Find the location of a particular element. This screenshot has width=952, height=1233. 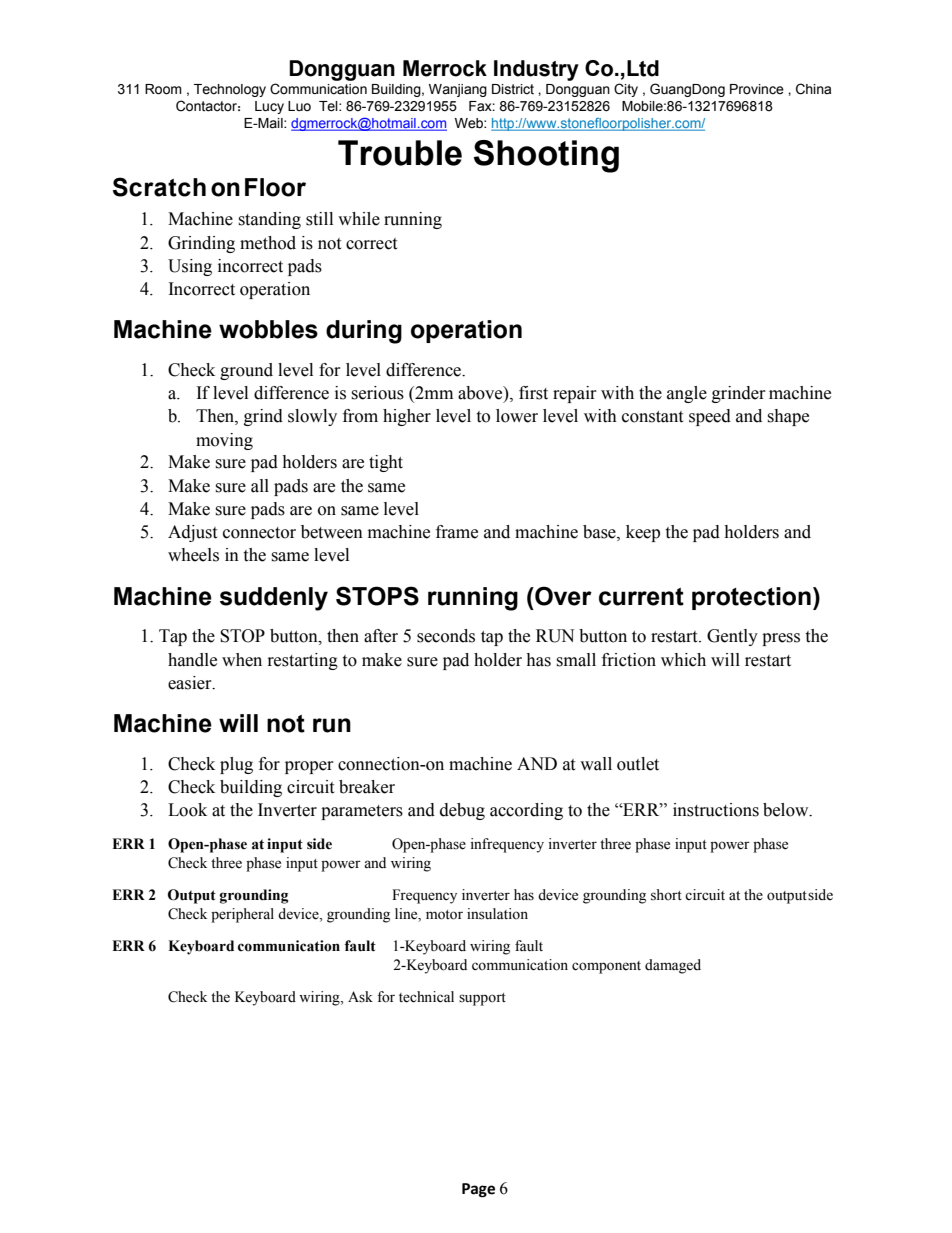

District is located at coordinates (513, 89).
